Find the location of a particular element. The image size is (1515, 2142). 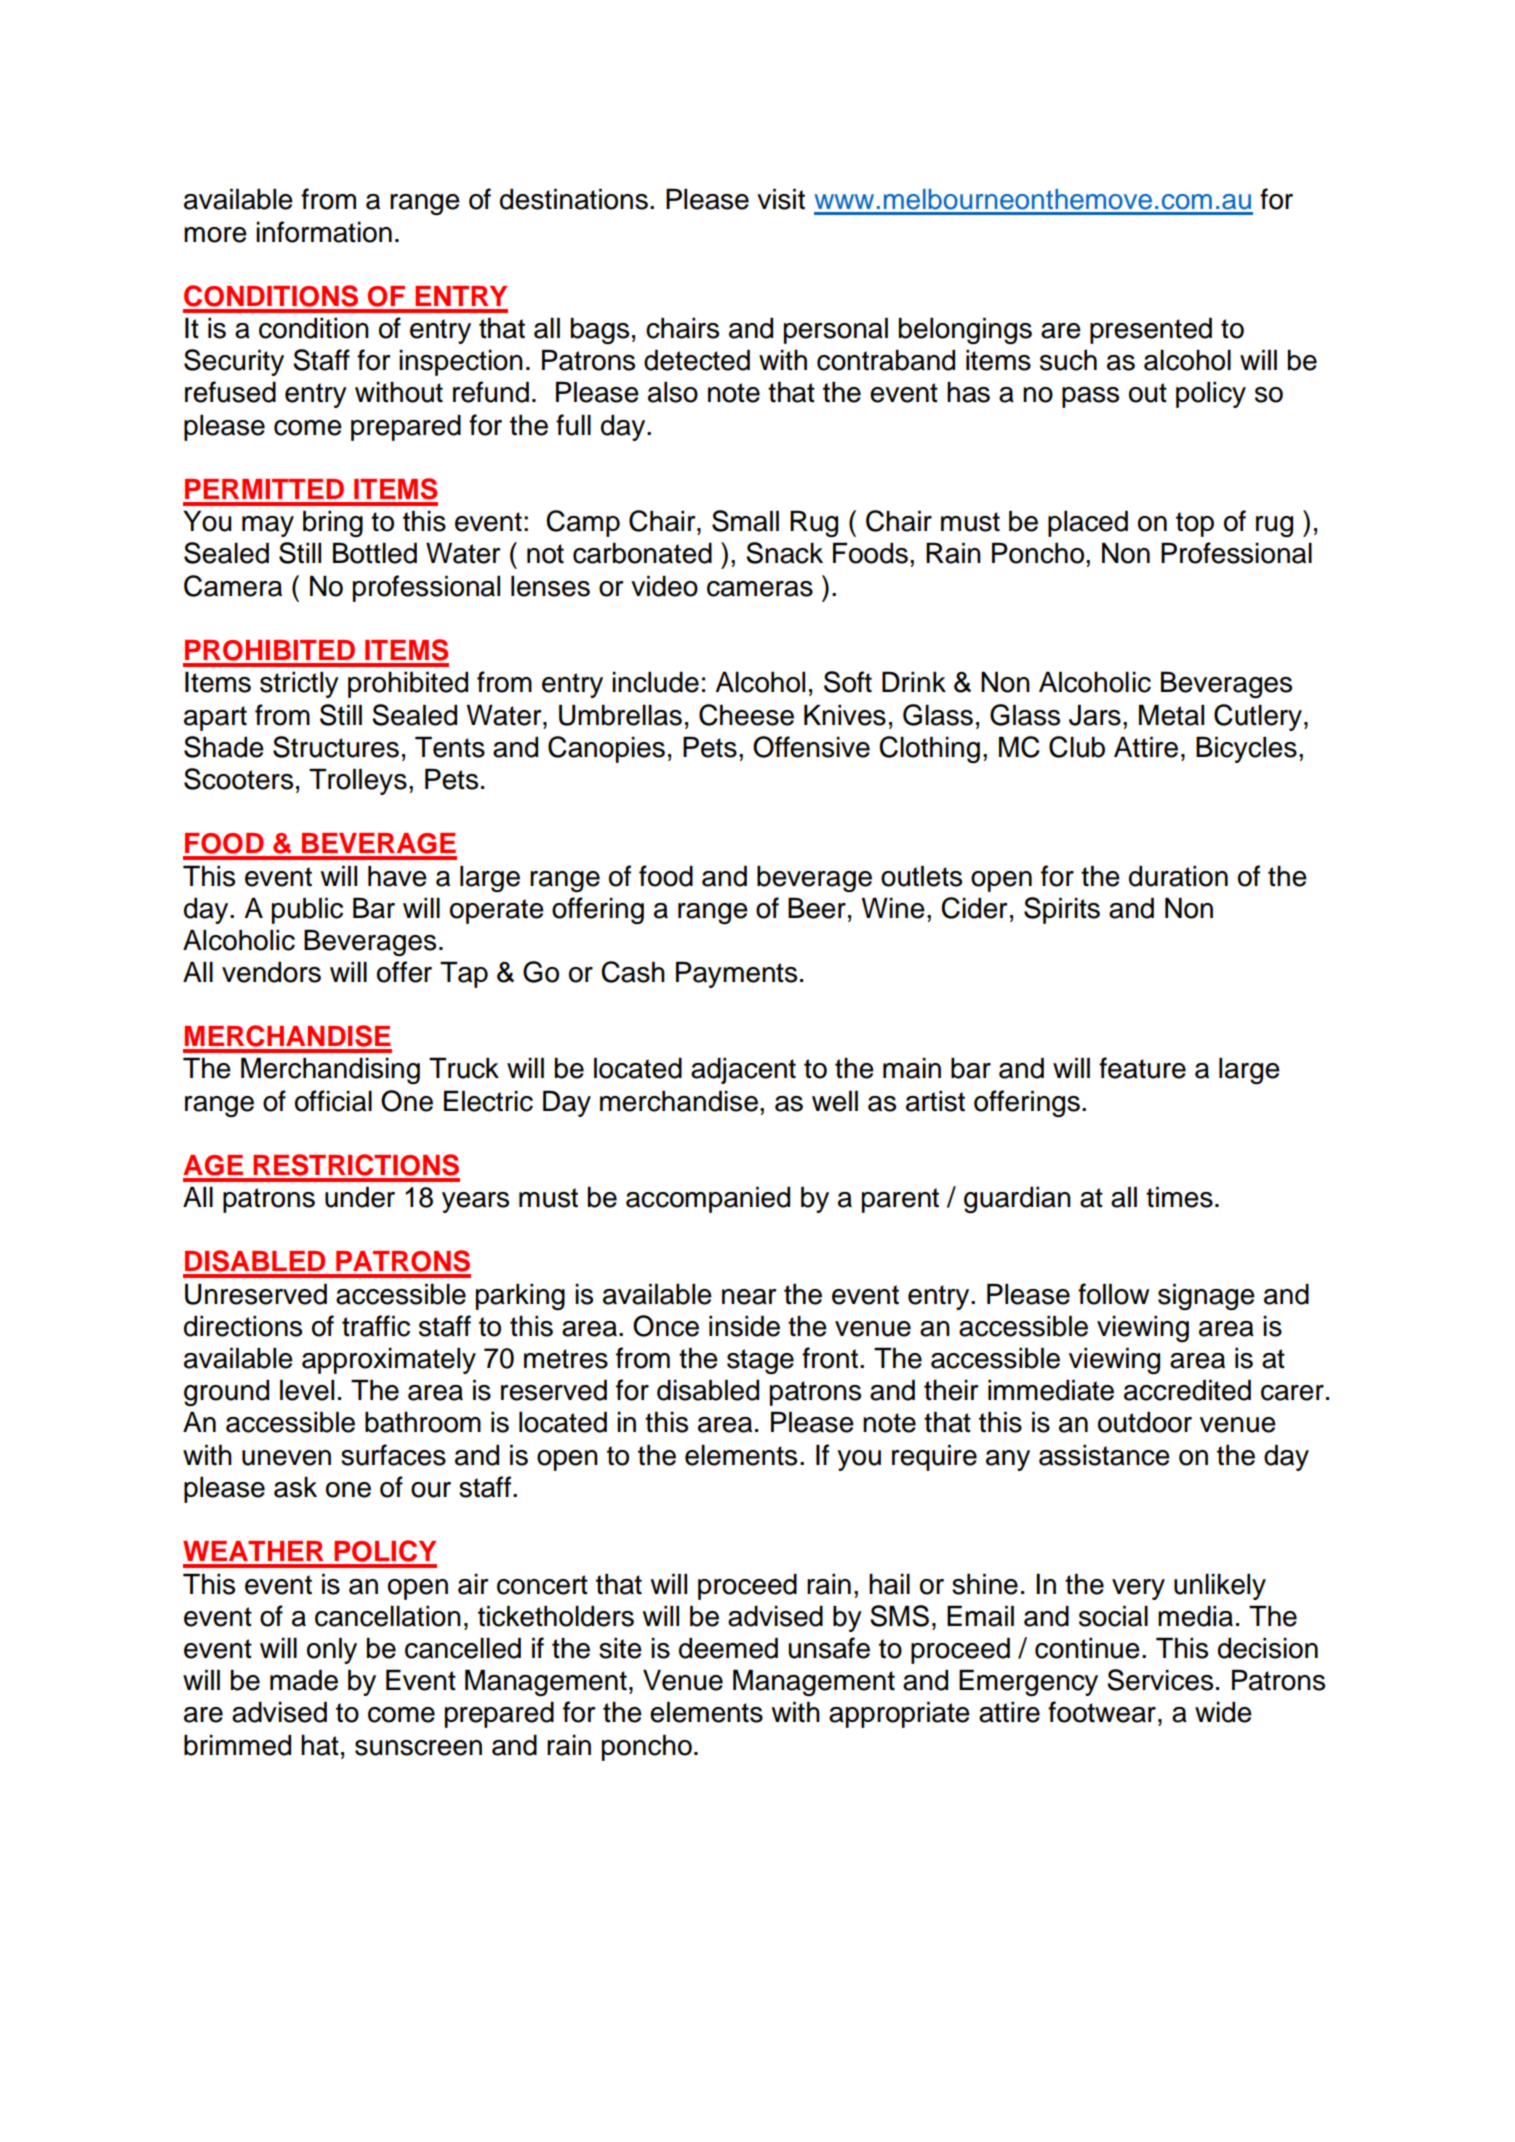

top is located at coordinates (1195, 524).
